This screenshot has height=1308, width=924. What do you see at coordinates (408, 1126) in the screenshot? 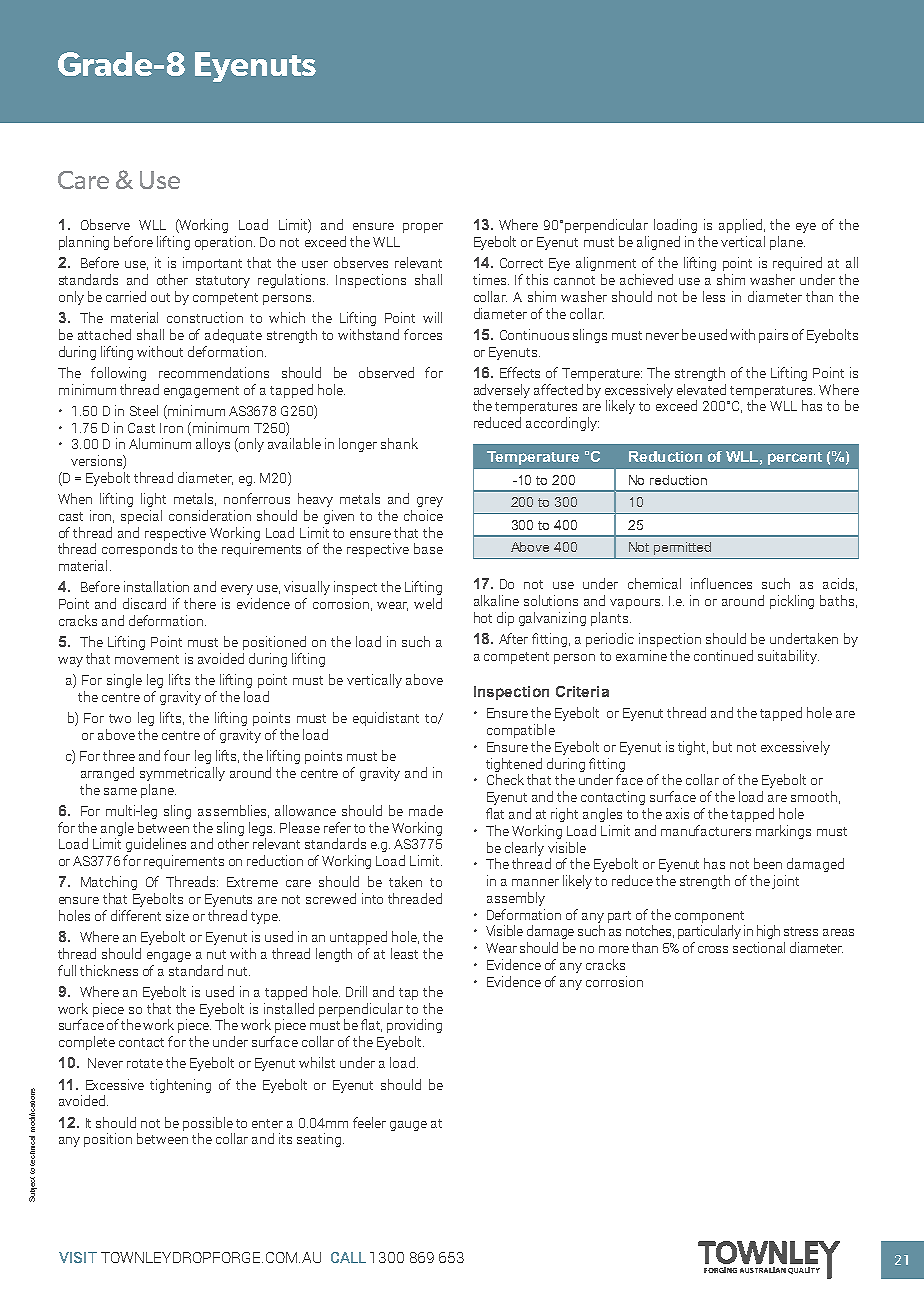
I see `gauge` at bounding box center [408, 1126].
